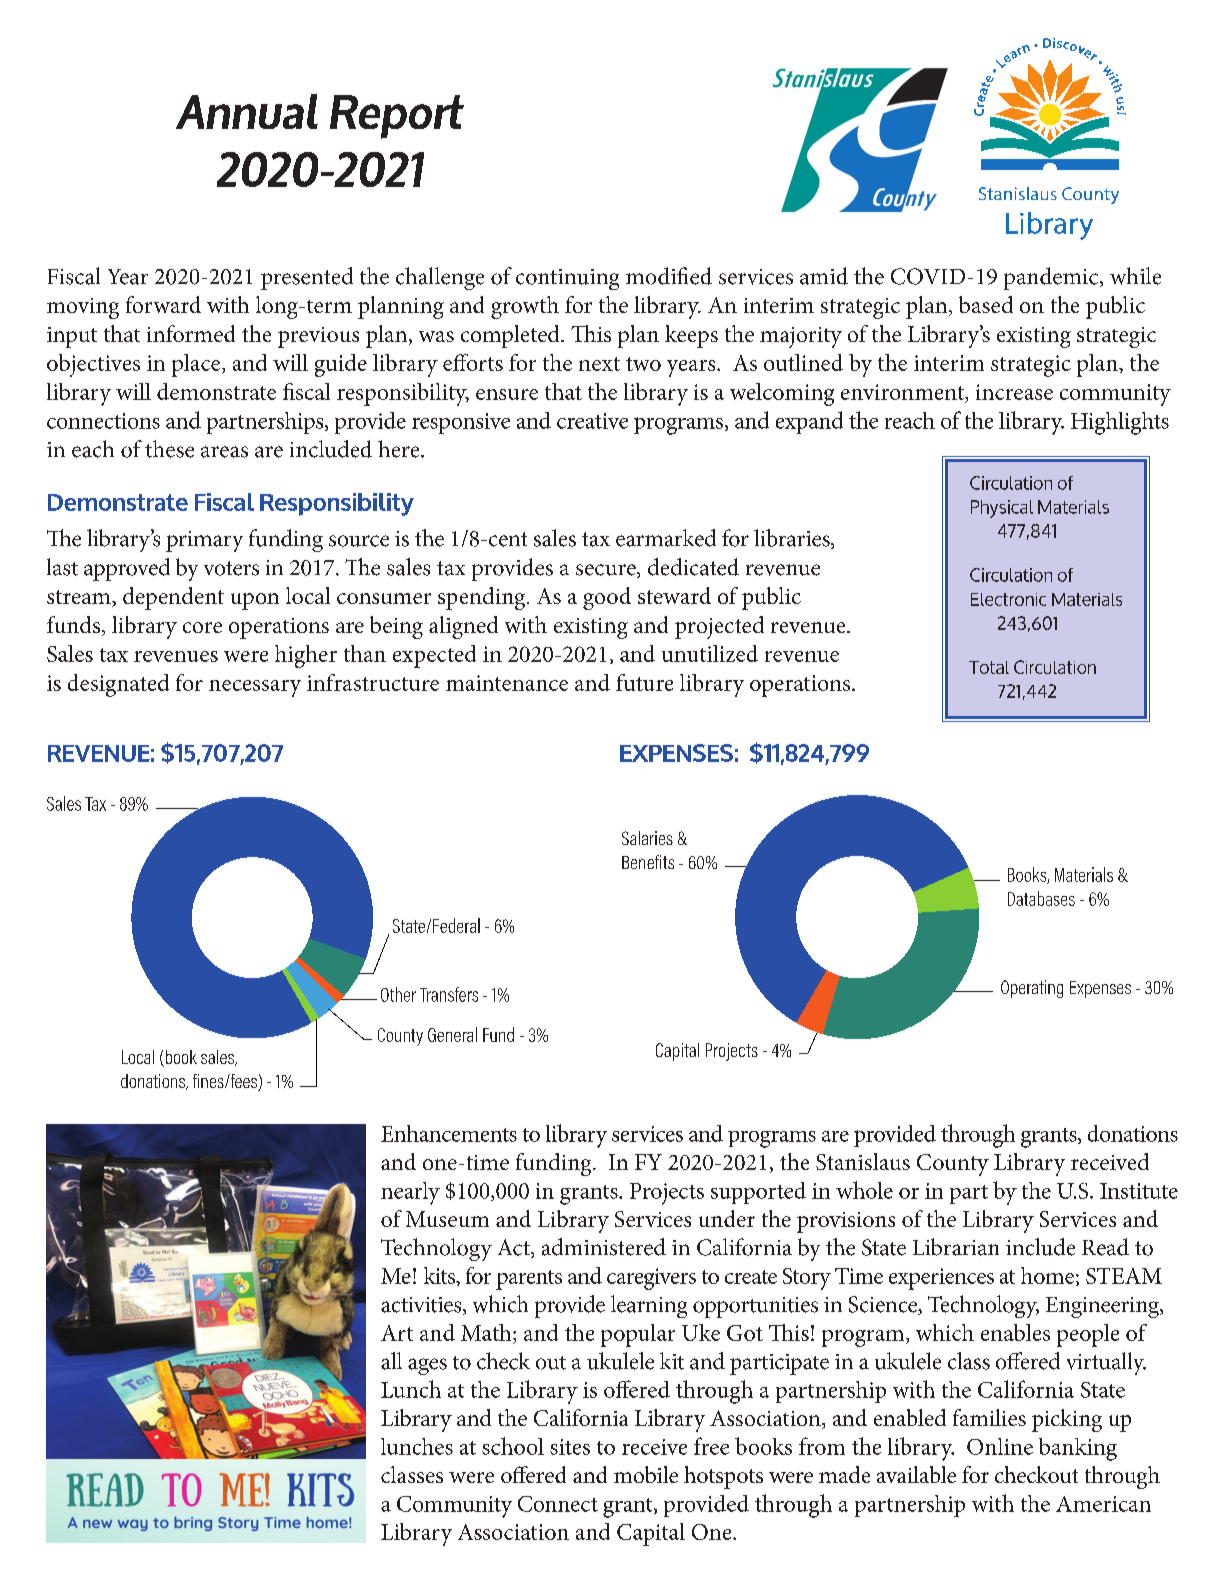  What do you see at coordinates (1052, 278) in the screenshot?
I see `pandemic` at bounding box center [1052, 278].
